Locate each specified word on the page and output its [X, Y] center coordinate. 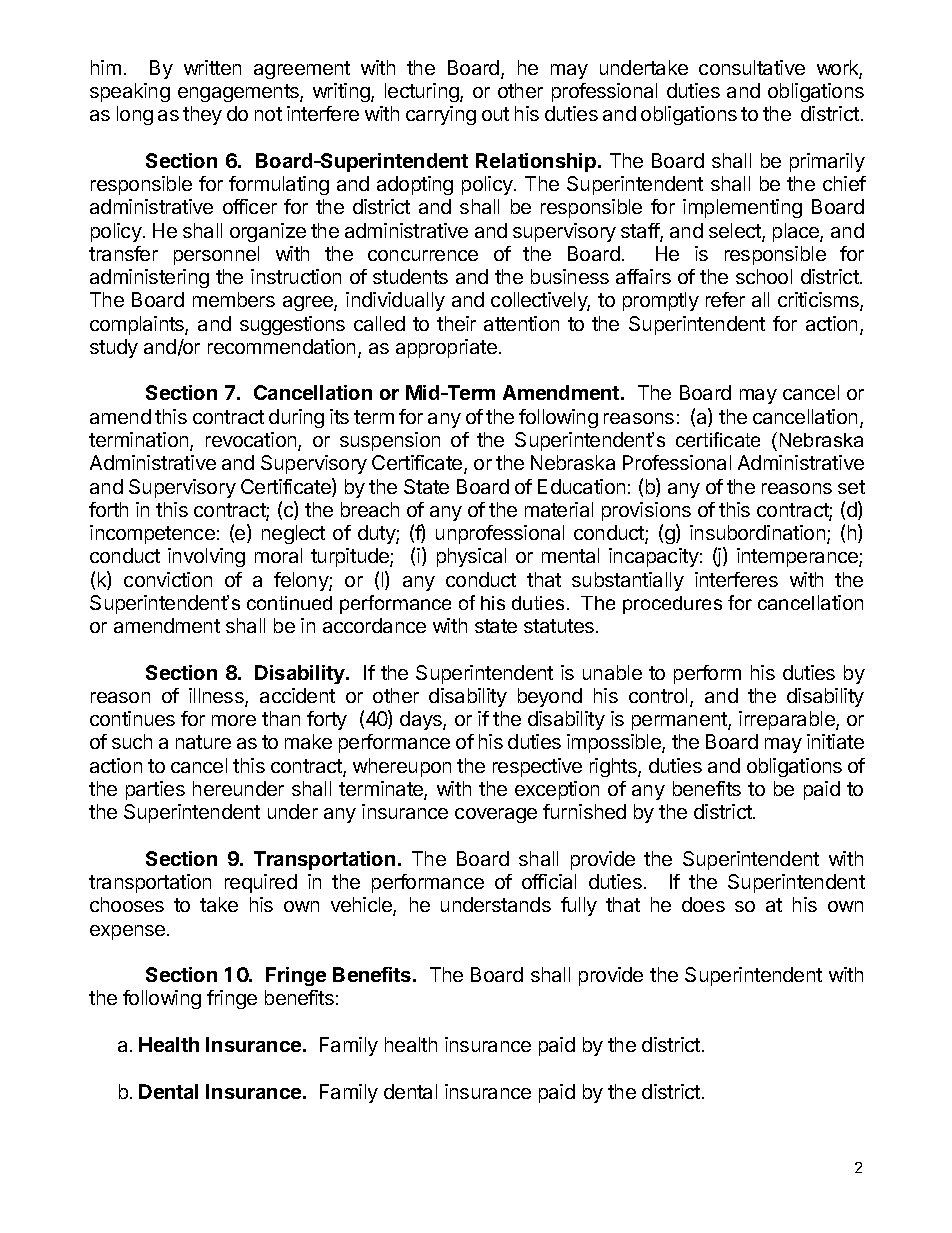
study [114, 348]
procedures [672, 605]
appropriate [446, 348]
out [495, 114]
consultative [752, 67]
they [202, 115]
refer [725, 299]
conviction [168, 579]
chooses [127, 904]
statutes [559, 626]
